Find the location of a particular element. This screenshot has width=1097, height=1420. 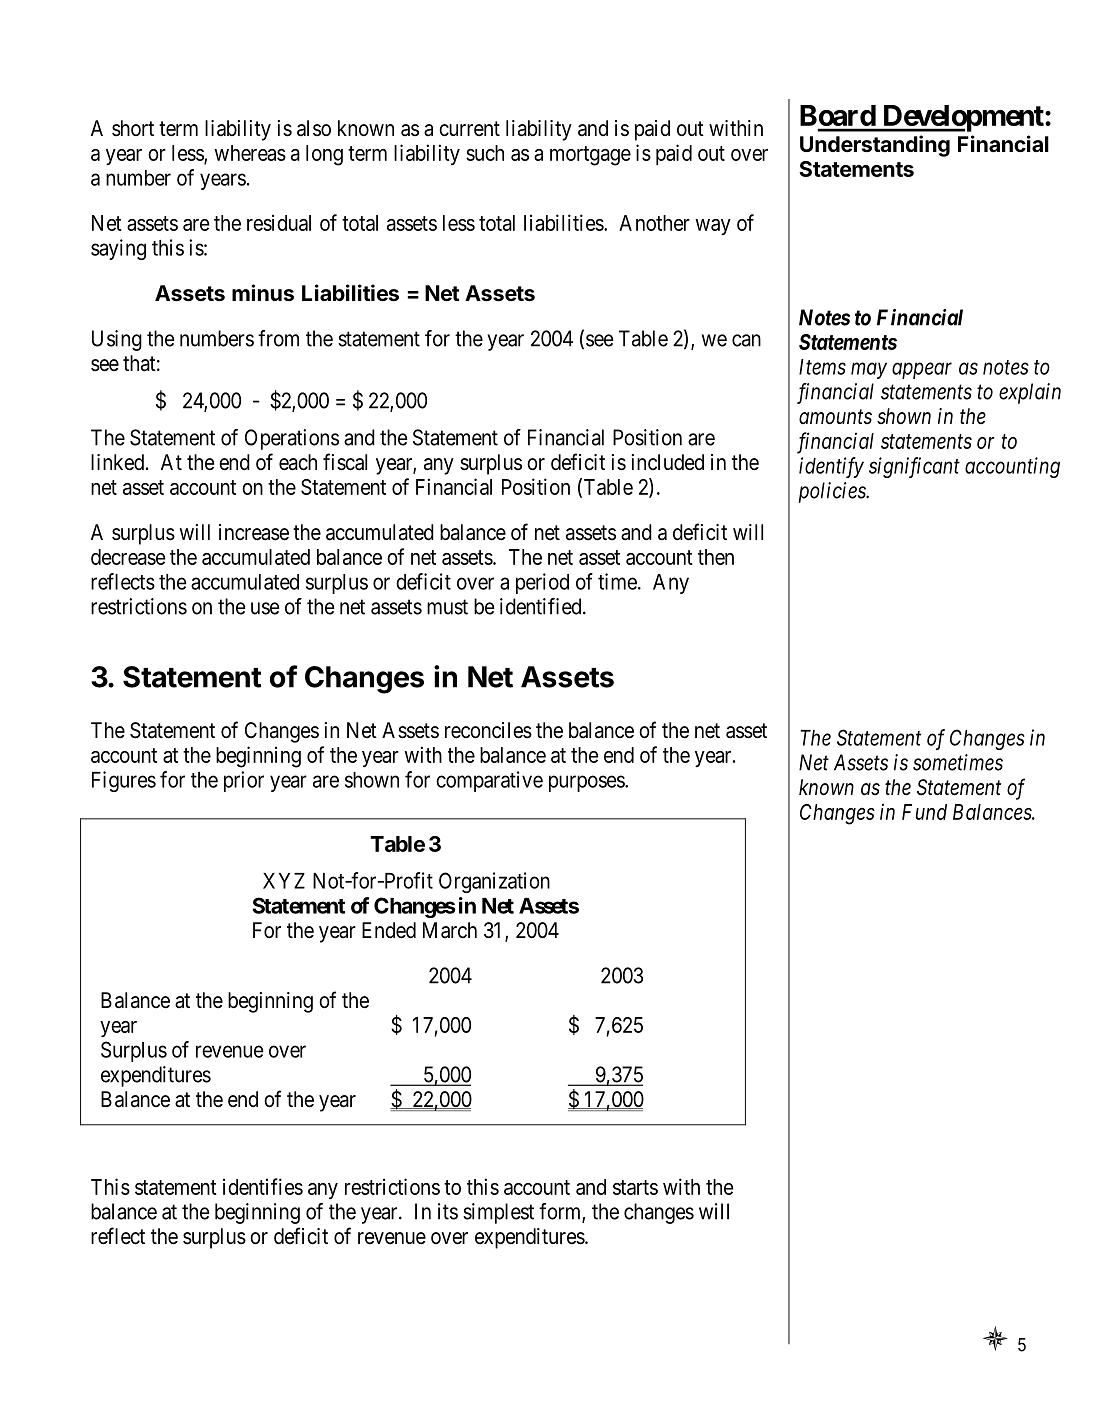

Understanding is located at coordinates (875, 146).
